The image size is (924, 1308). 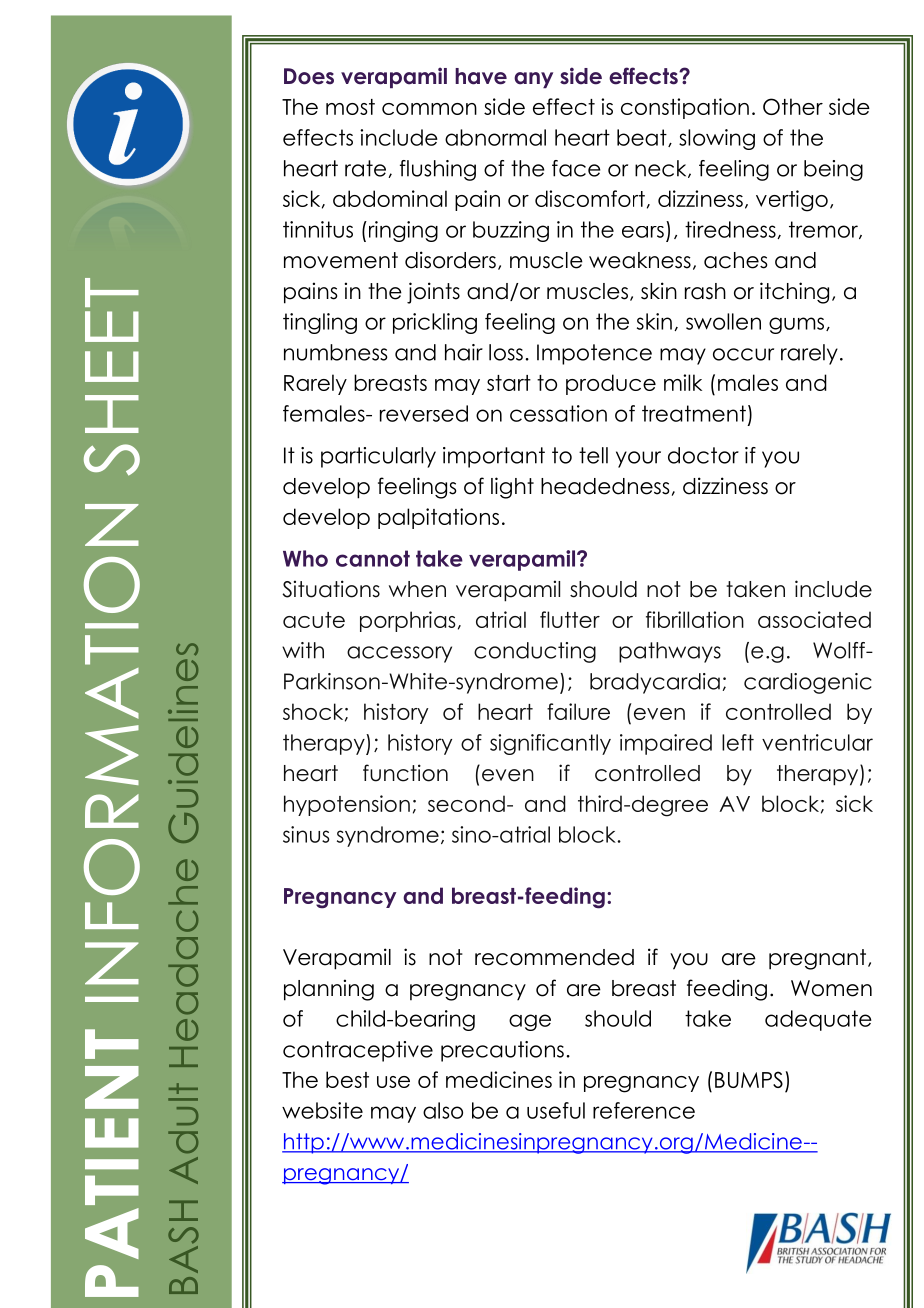 I want to click on most, so click(x=350, y=107).
